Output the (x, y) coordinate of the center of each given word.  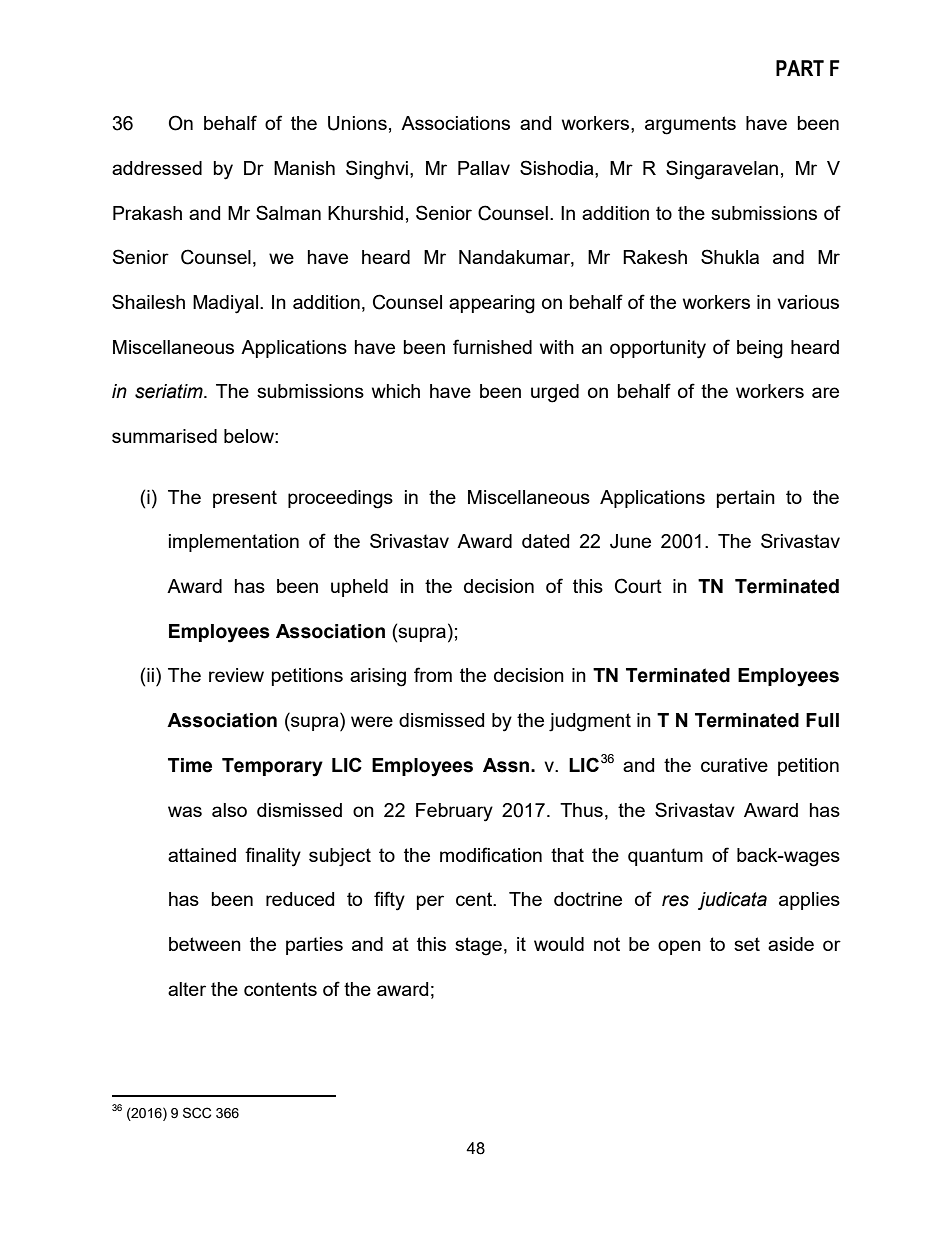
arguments (690, 125)
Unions (357, 123)
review (236, 675)
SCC (197, 1113)
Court (638, 586)
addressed (157, 168)
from (433, 674)
